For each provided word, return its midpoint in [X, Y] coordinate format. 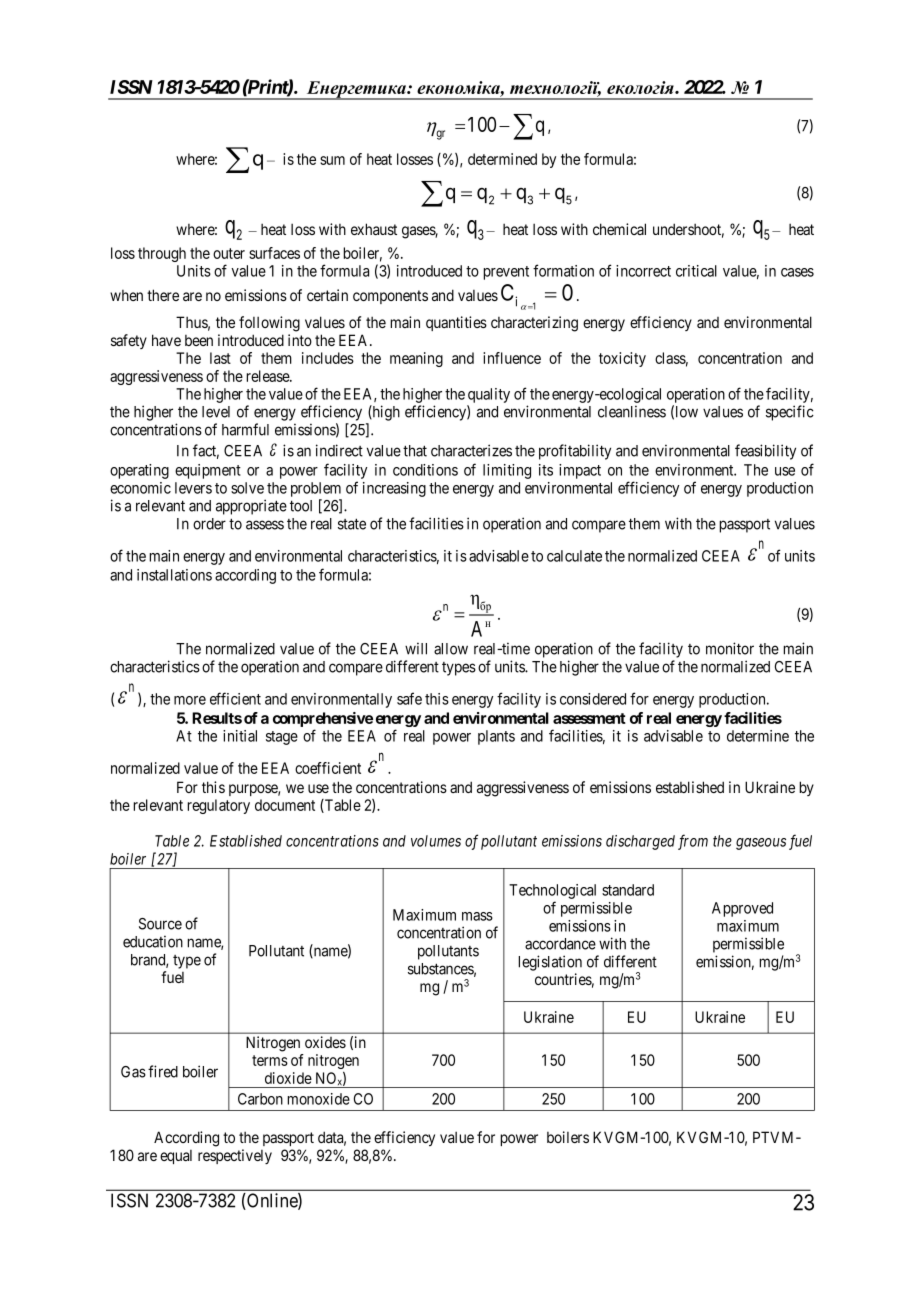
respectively [235, 1156]
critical [696, 271]
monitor [730, 648]
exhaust [374, 229]
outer [229, 253]
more [190, 700]
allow [451, 649]
